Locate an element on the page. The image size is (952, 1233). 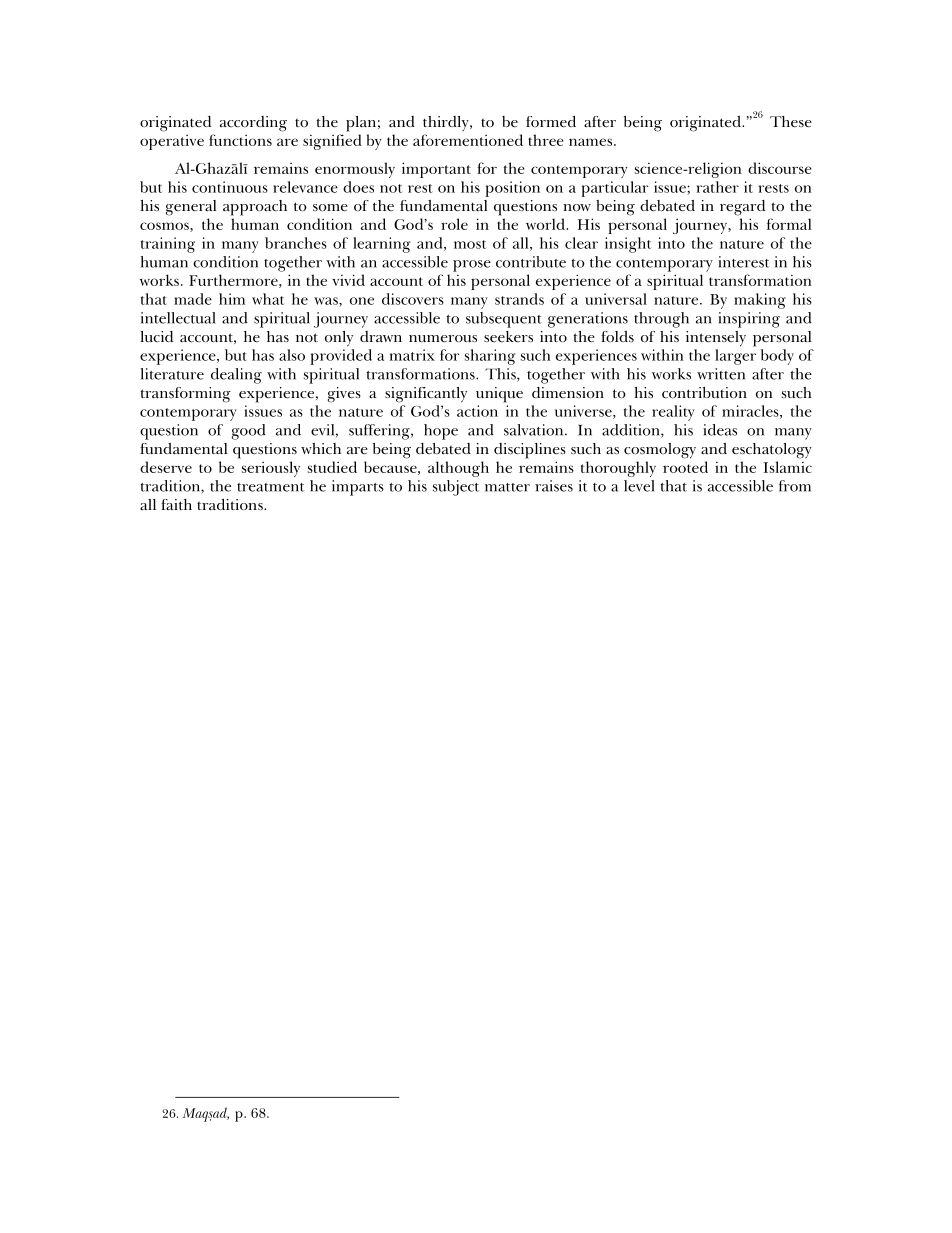
inspiring is located at coordinates (749, 320).
